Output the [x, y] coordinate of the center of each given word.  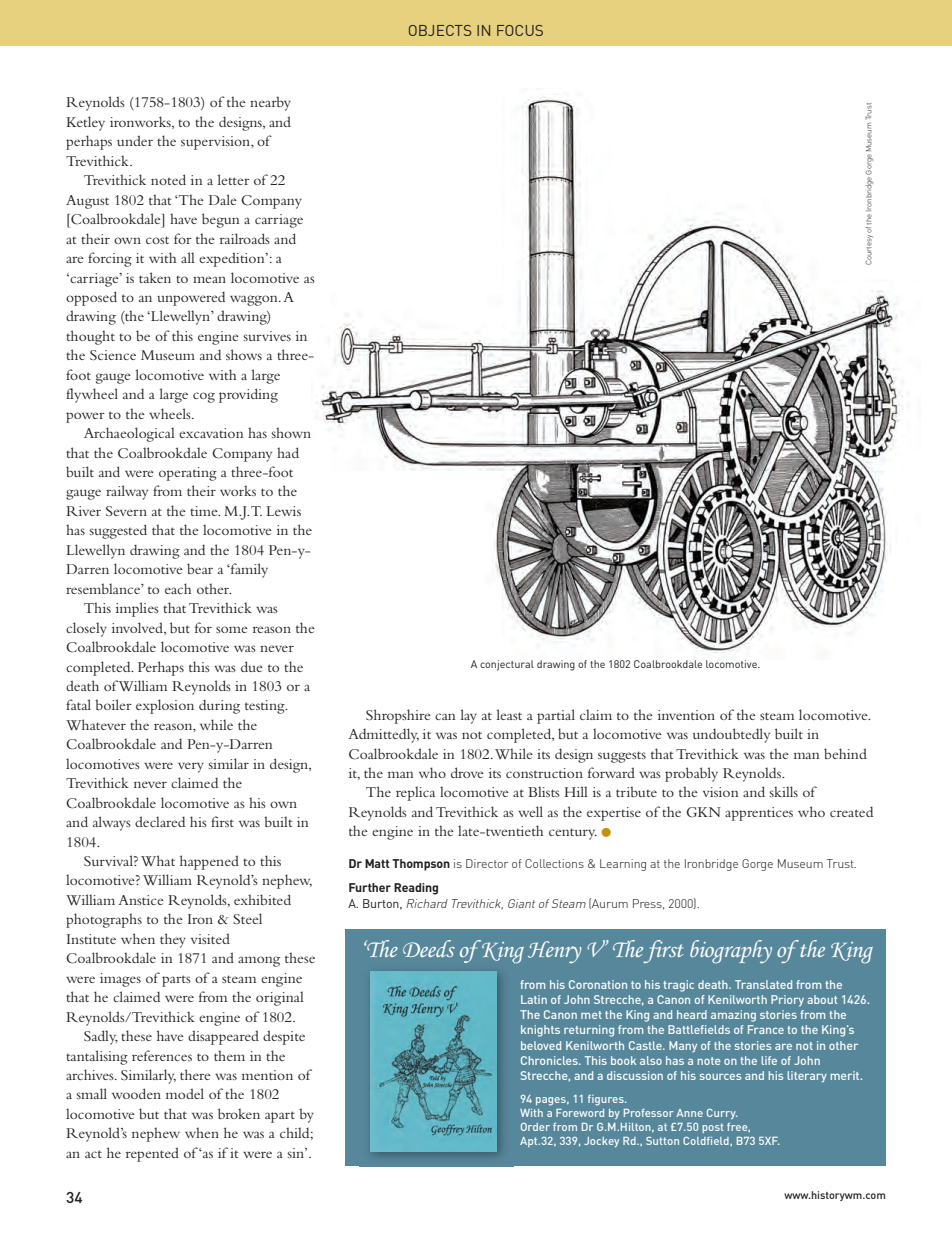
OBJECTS [440, 30]
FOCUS [520, 30]
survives [267, 336]
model [185, 1093]
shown [291, 432]
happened [209, 862]
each [178, 588]
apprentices [759, 814]
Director [487, 863]
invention [686, 715]
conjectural [507, 665]
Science [113, 355]
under [135, 140]
